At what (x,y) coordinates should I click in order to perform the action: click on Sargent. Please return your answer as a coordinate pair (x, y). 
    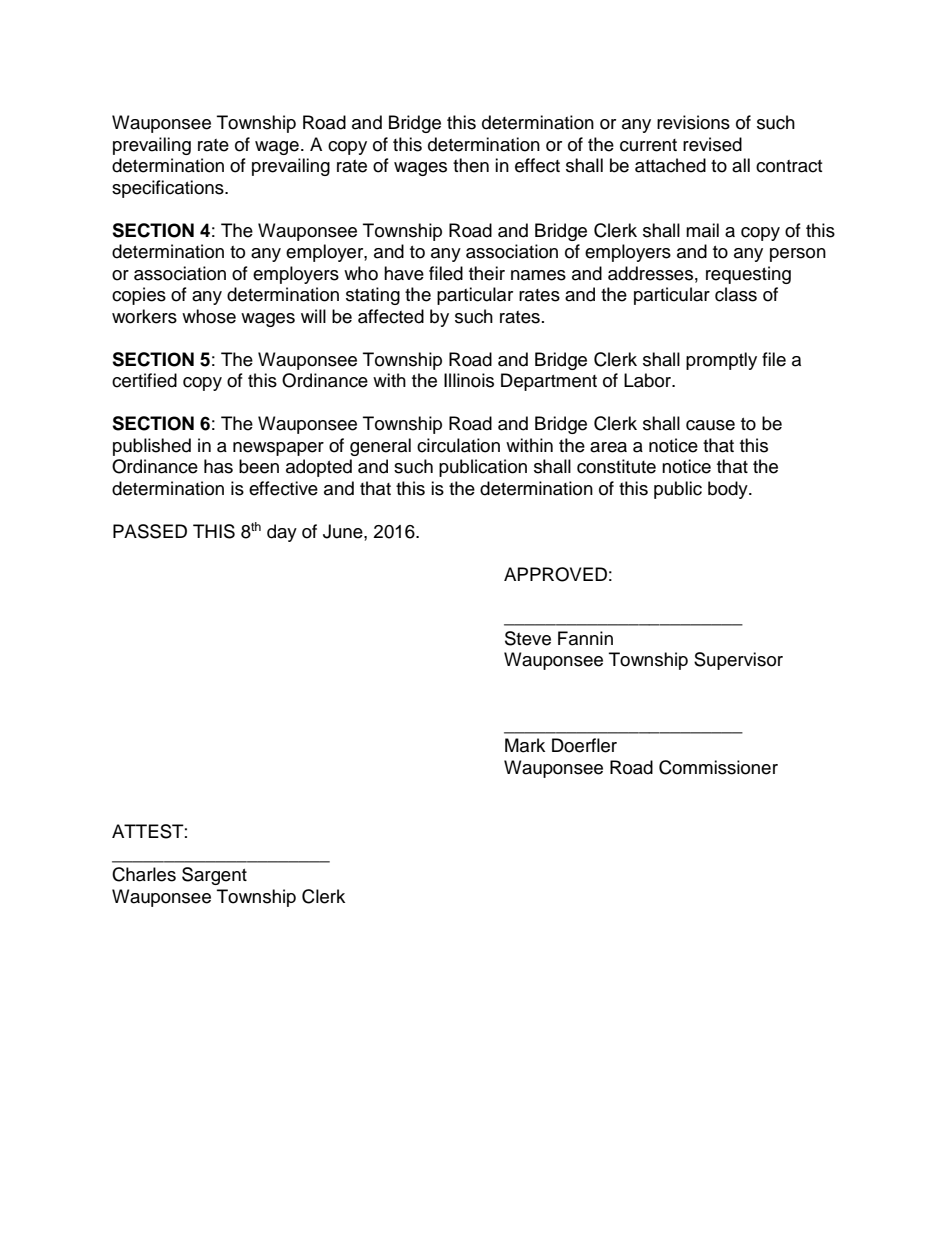
    Looking at the image, I should click on (214, 876).
